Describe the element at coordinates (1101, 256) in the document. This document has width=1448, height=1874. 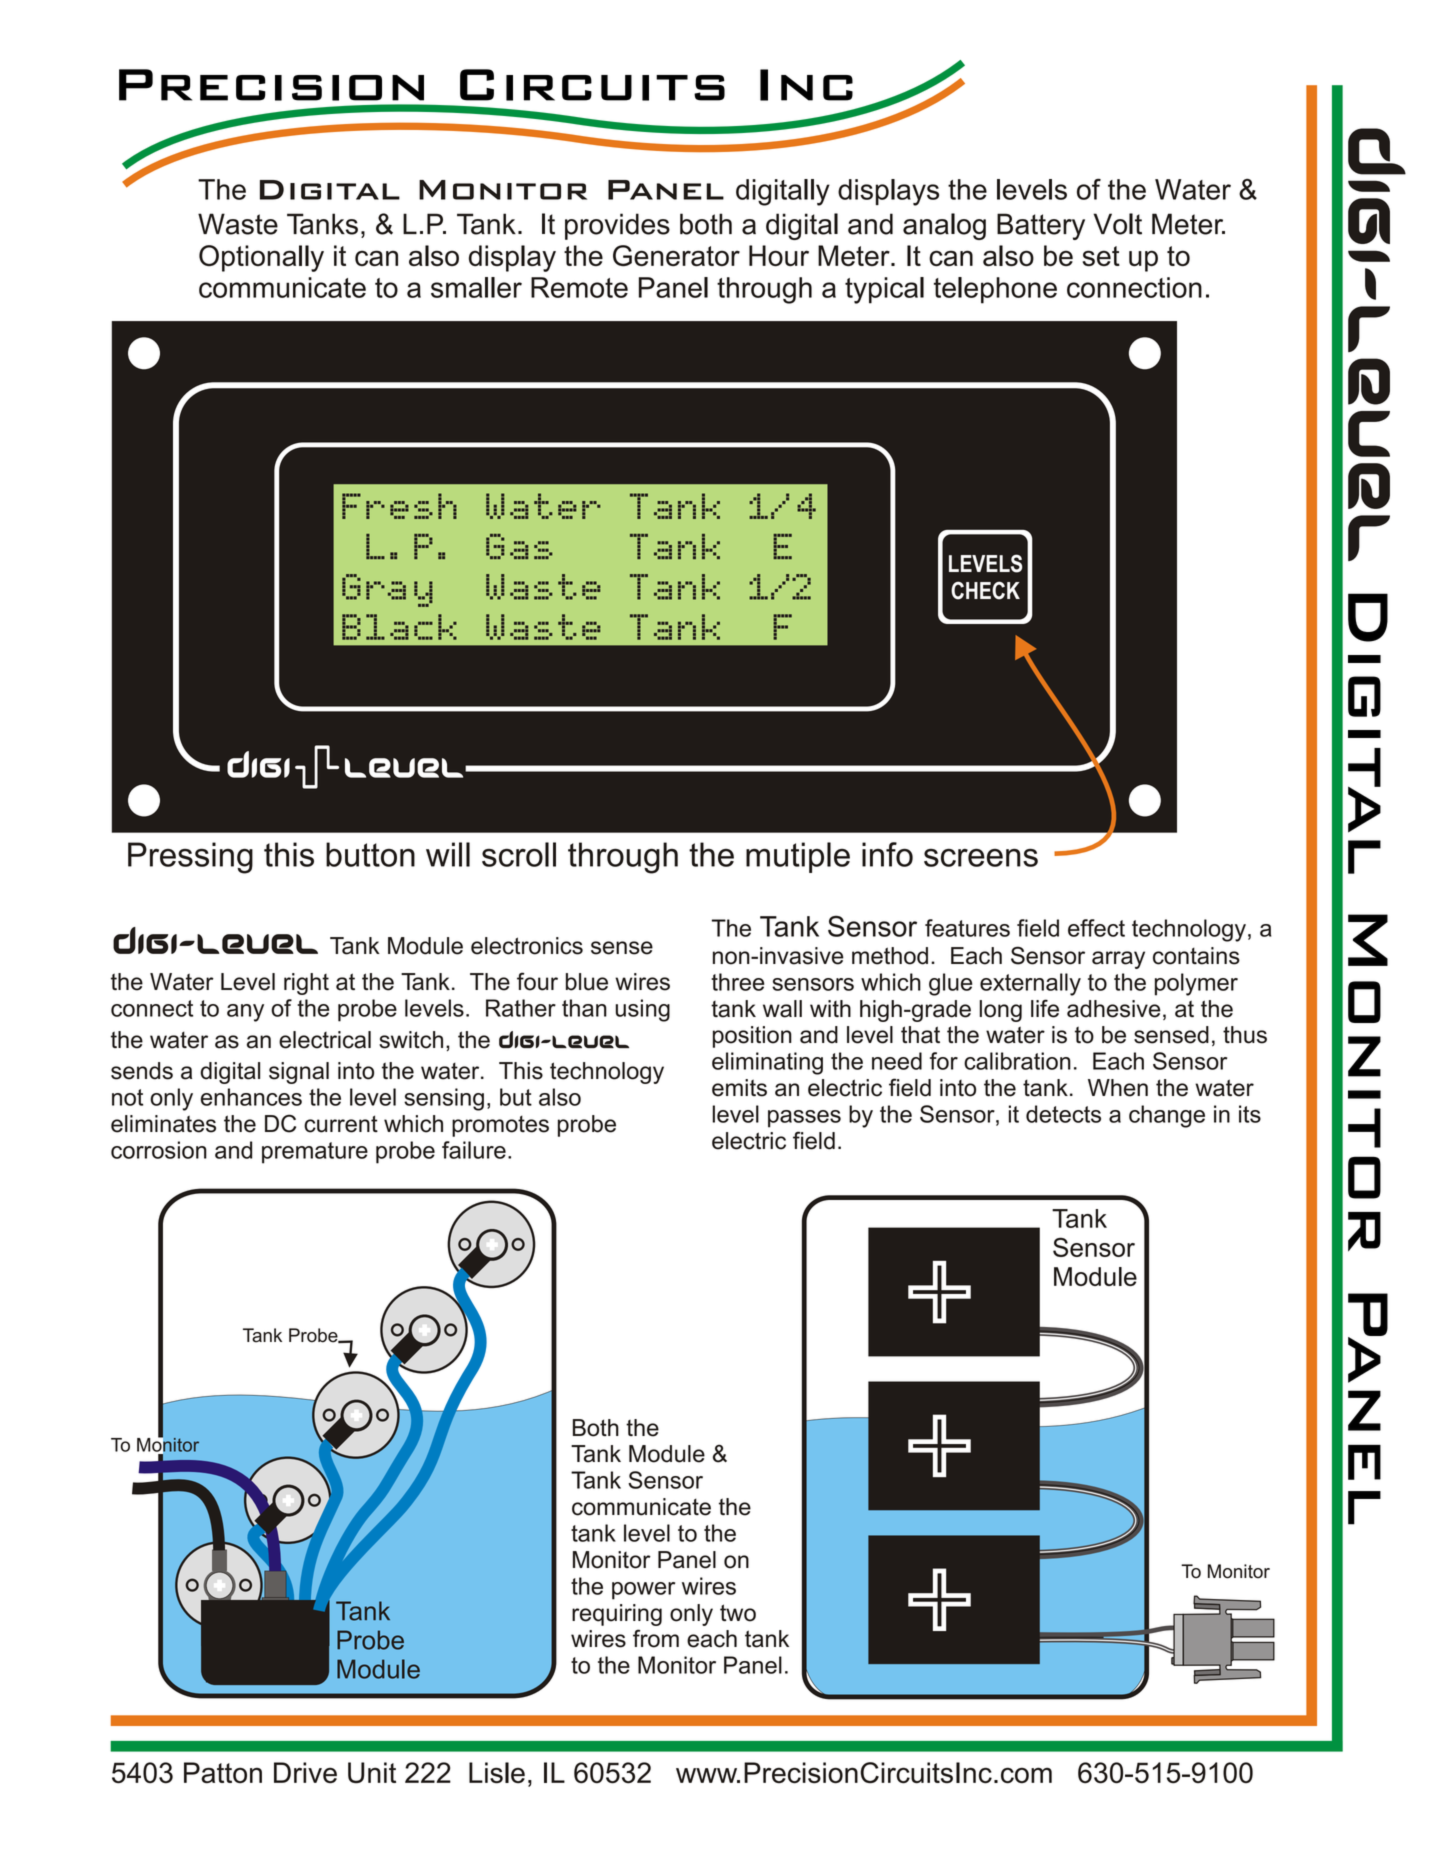
I see `set` at that location.
